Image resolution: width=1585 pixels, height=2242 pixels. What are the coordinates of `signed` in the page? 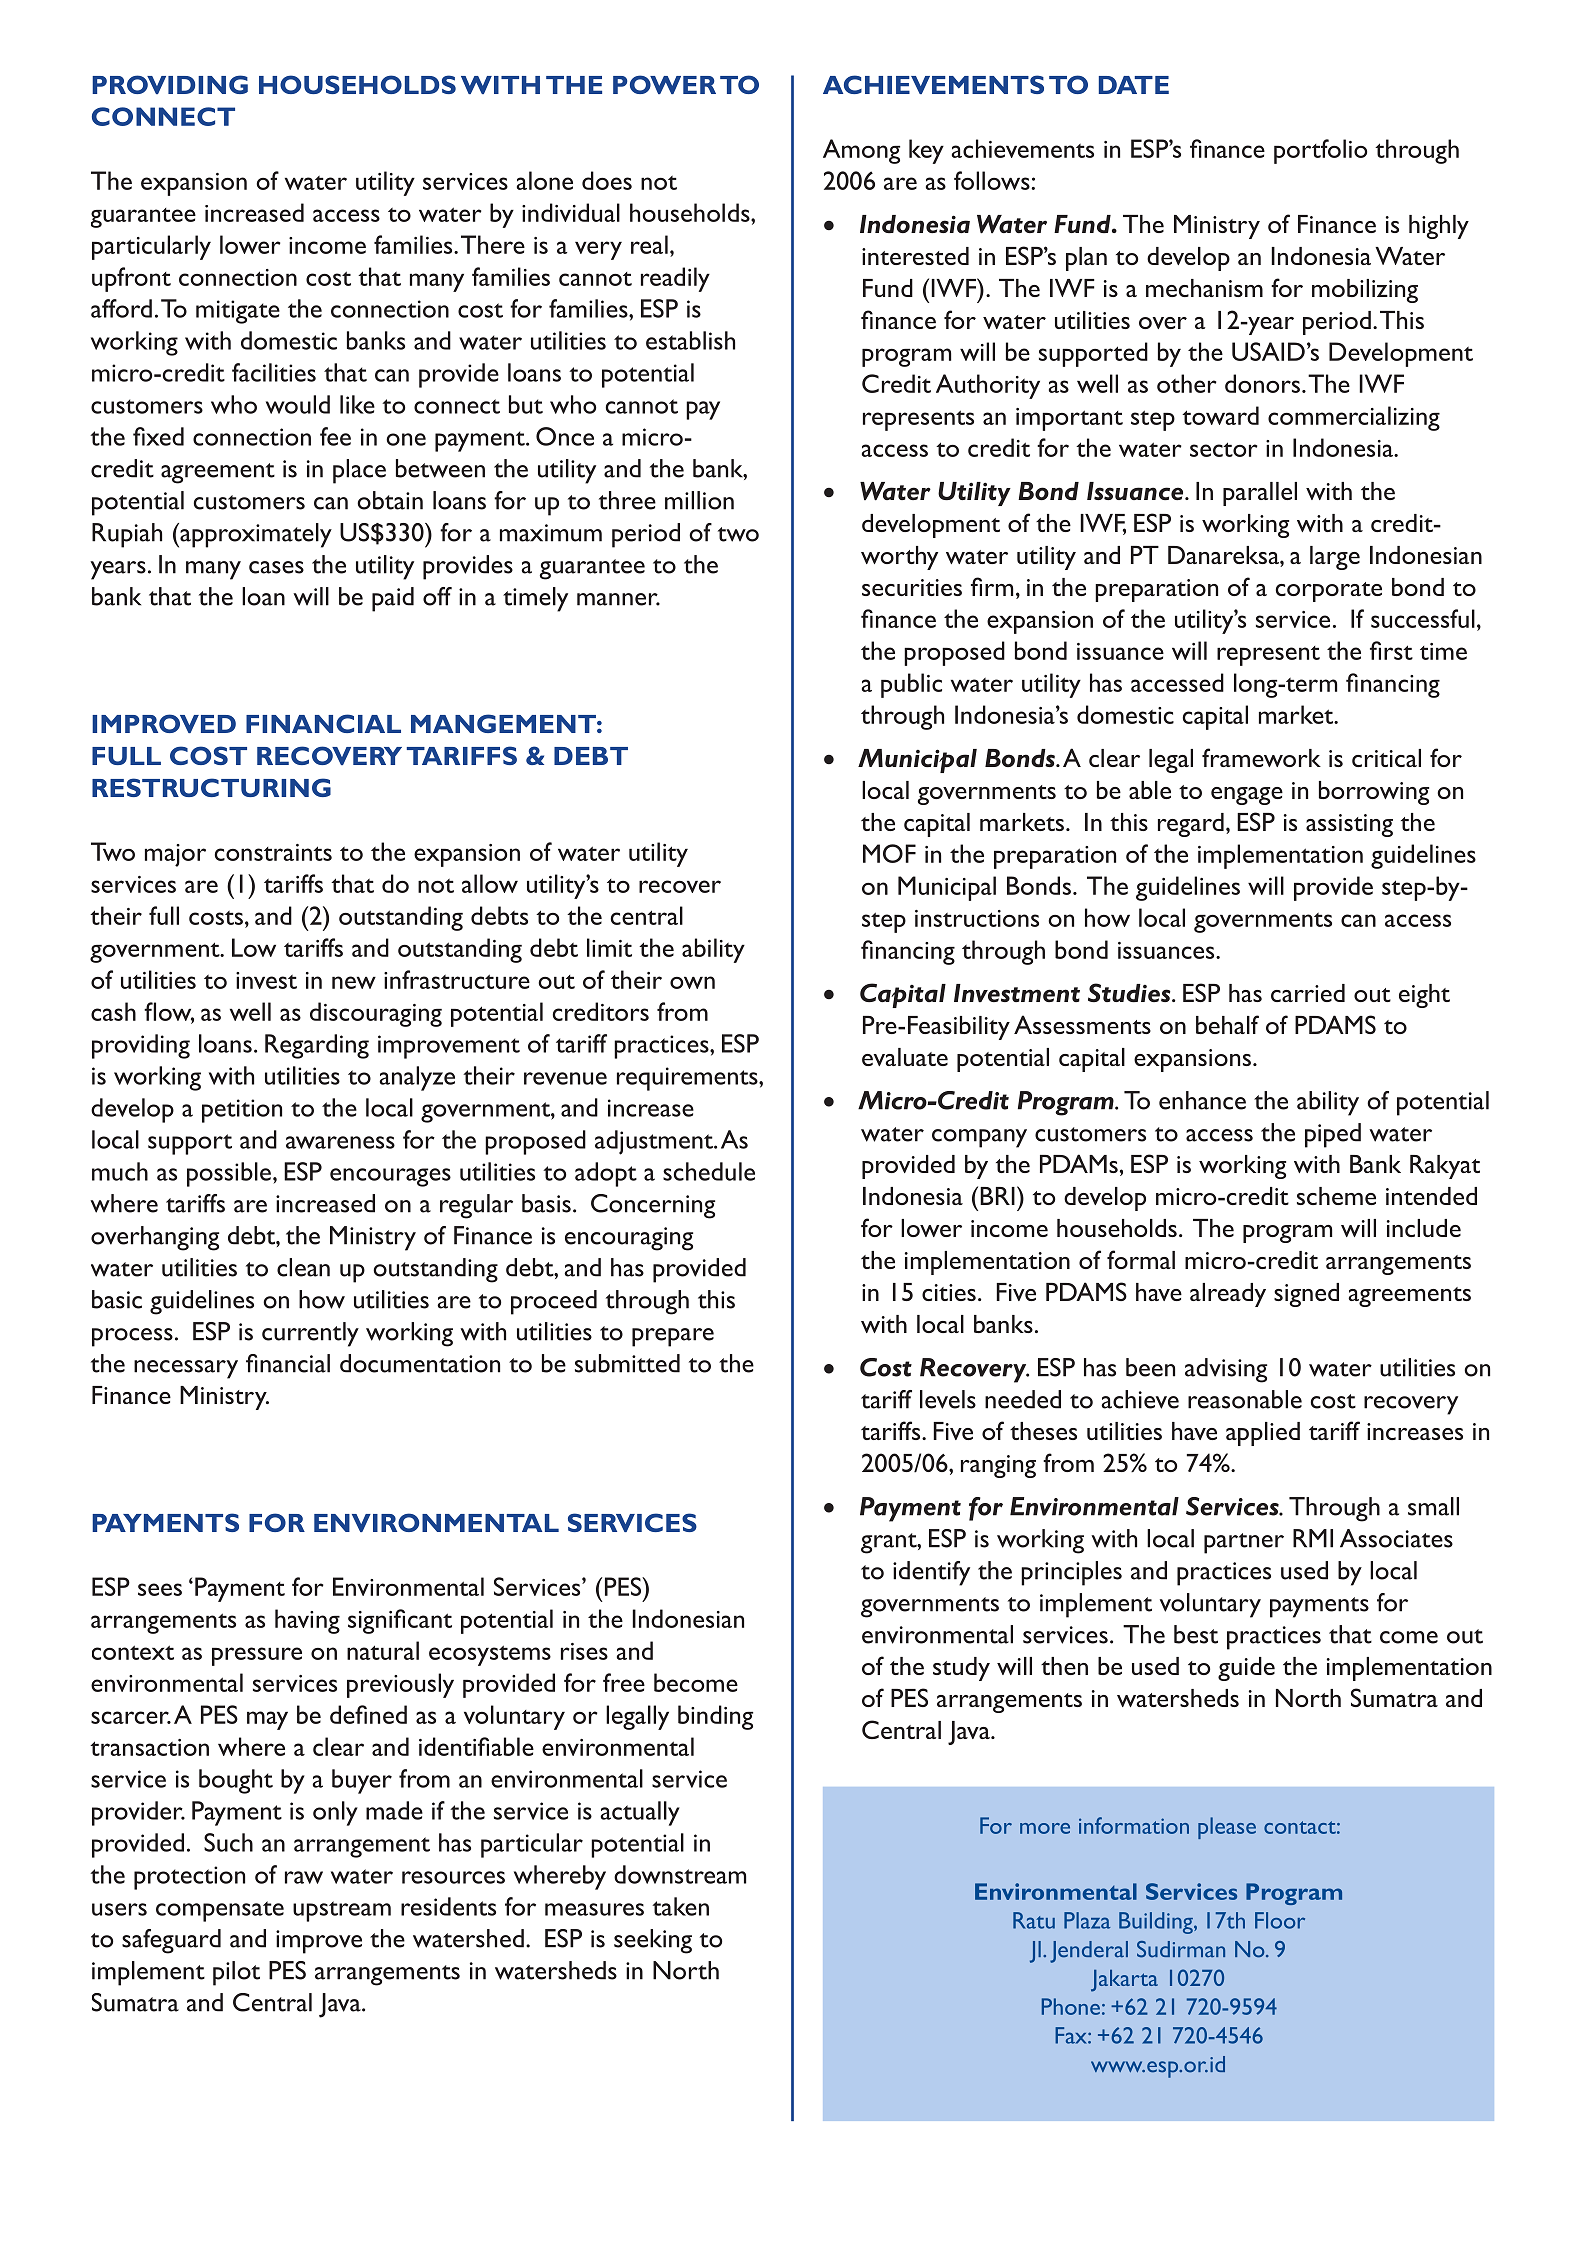 It's located at (1306, 1295).
